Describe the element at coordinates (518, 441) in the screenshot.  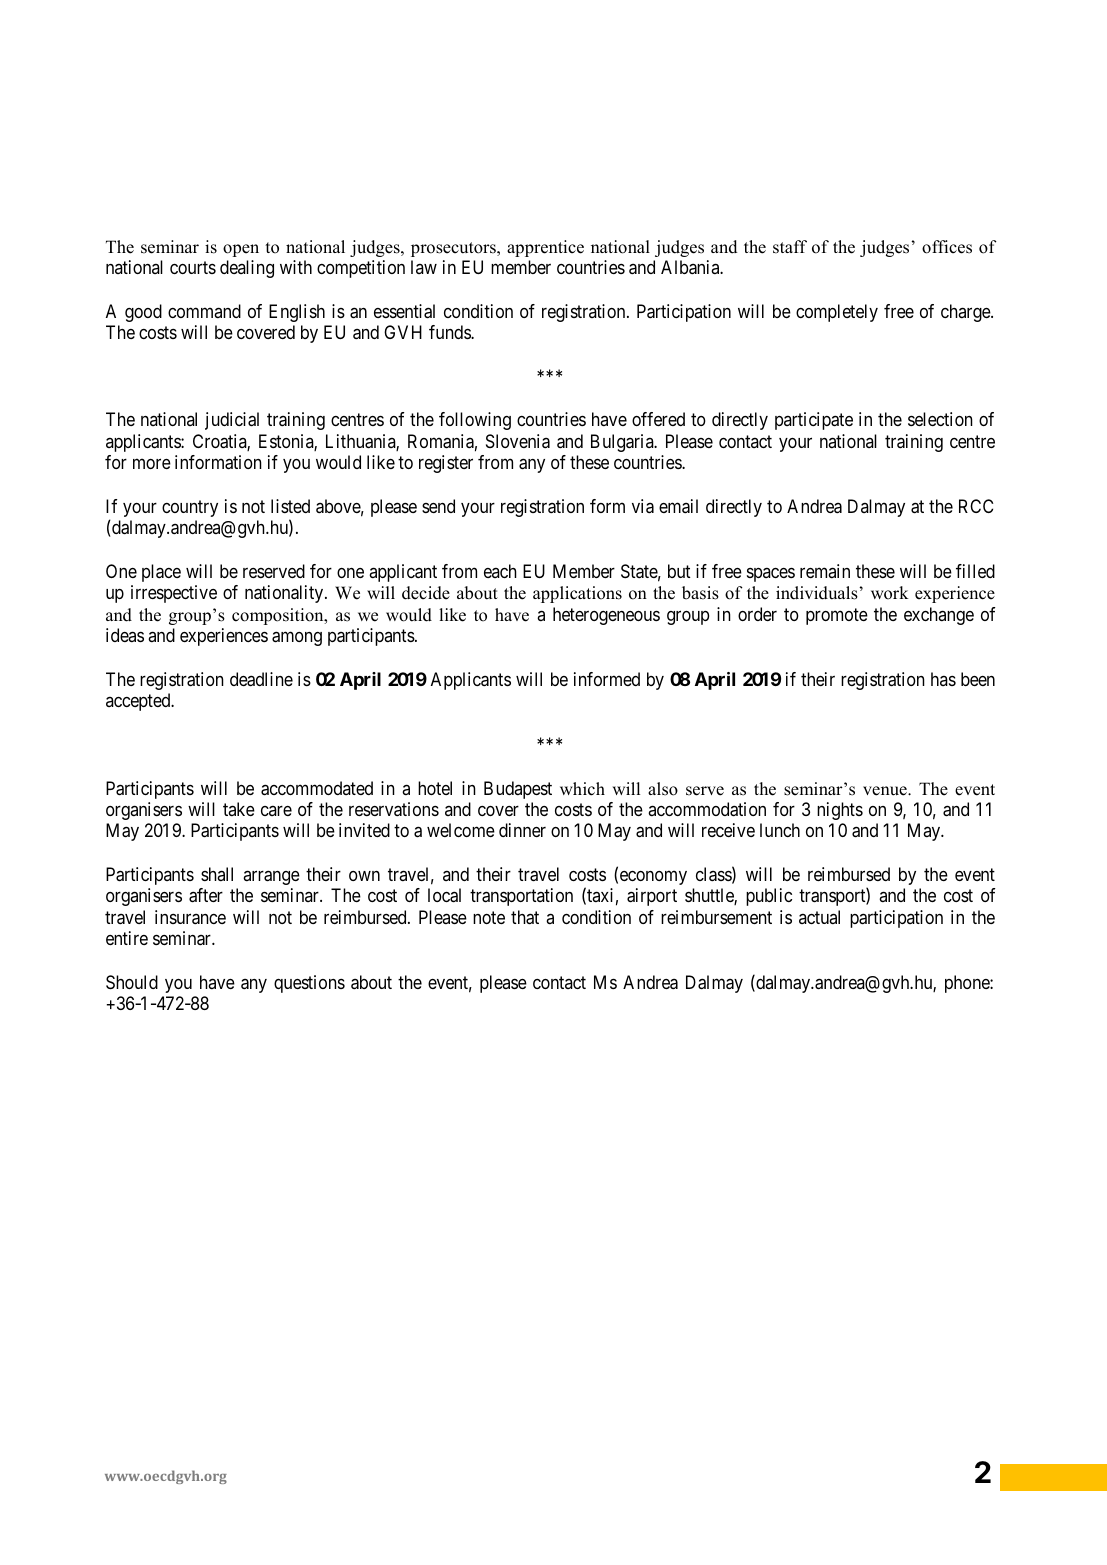
I see `Slovenia` at that location.
